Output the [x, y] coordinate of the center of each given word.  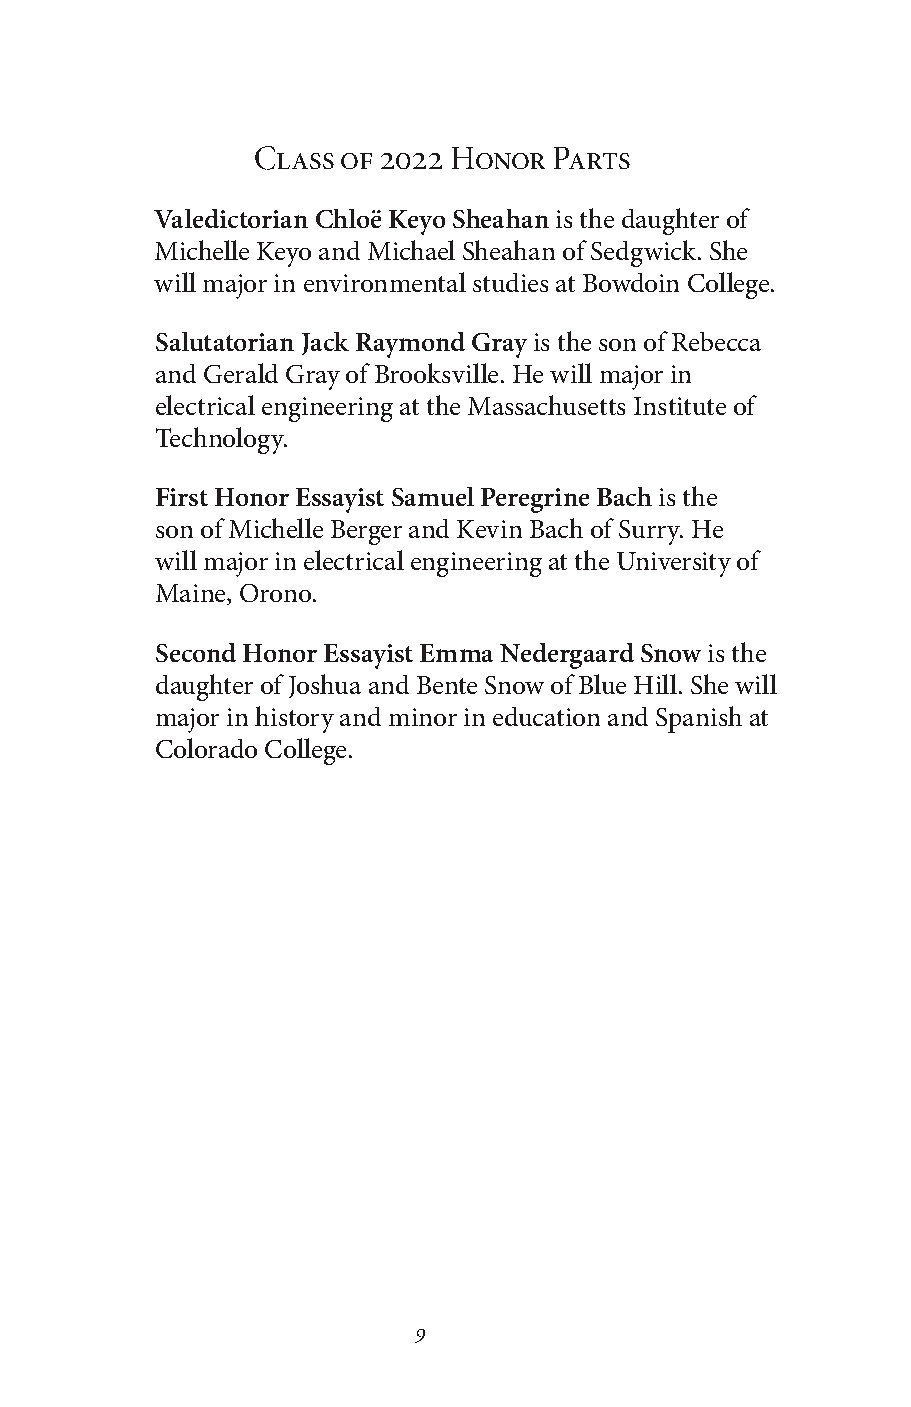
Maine [192, 594]
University [674, 564]
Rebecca [716, 341]
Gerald [241, 373]
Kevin [489, 529]
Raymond [410, 345]
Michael [411, 250]
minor [423, 717]
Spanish [699, 719]
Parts [592, 158]
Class [294, 158]
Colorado [206, 748]
